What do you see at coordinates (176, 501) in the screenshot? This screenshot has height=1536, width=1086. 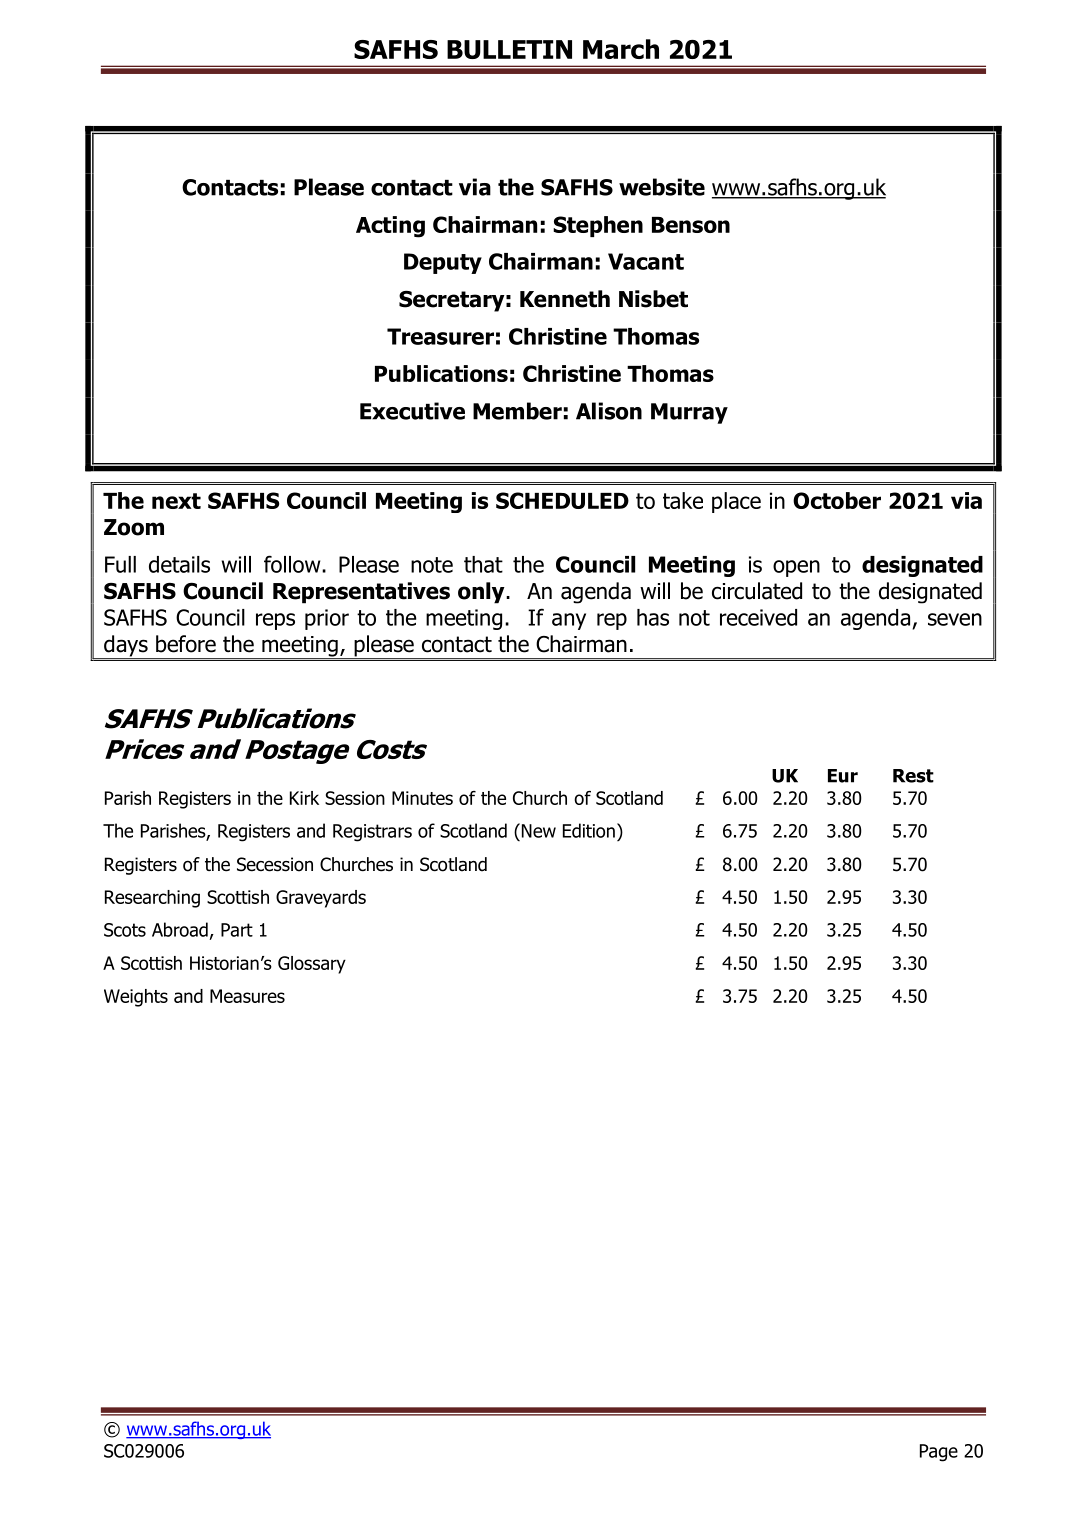 I see `next` at bounding box center [176, 501].
